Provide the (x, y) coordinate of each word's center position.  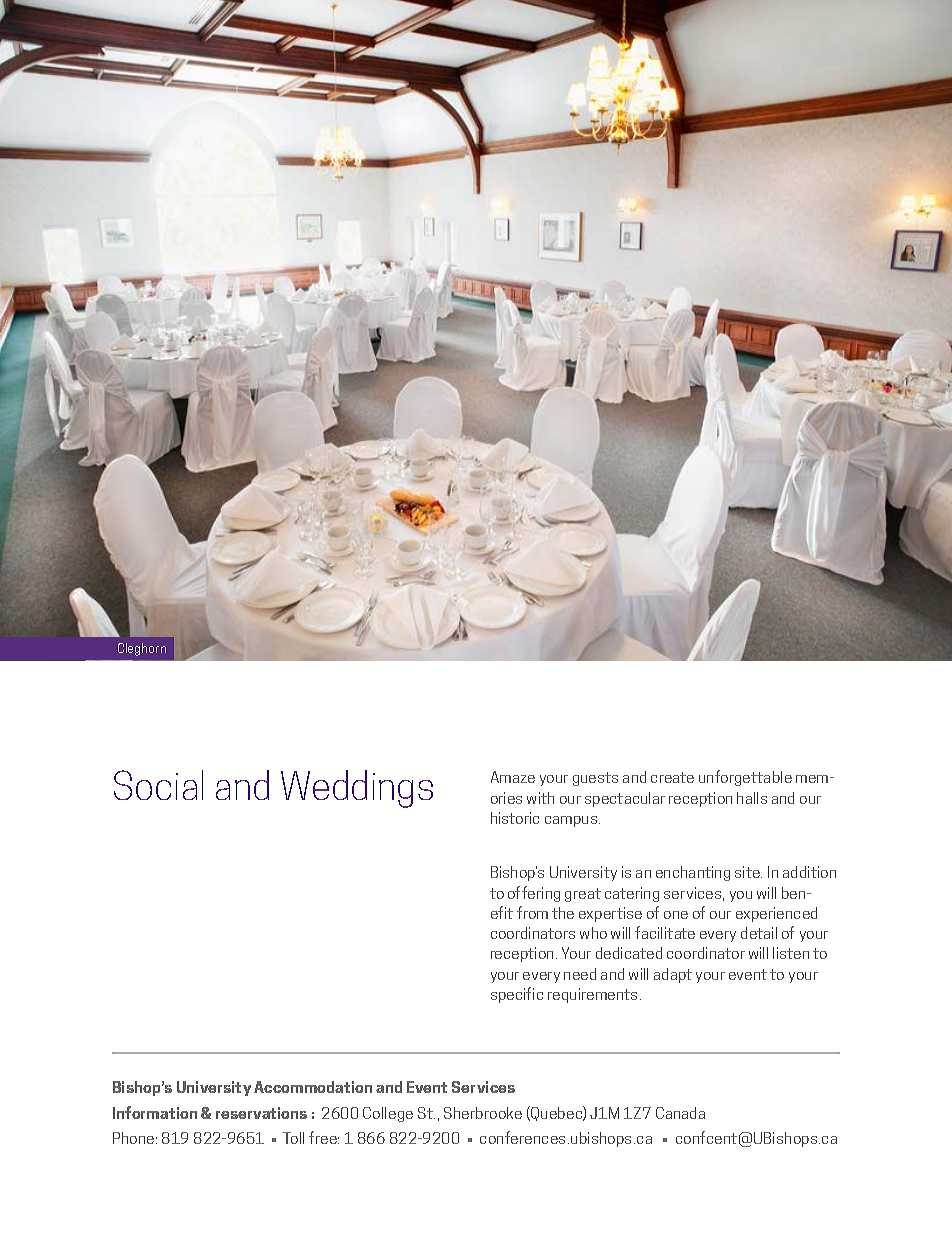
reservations (261, 1113)
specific (517, 995)
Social (158, 785)
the (563, 913)
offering (534, 894)
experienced (776, 914)
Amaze (513, 777)
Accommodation (313, 1087)
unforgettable (745, 778)
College (388, 1114)
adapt (673, 975)
